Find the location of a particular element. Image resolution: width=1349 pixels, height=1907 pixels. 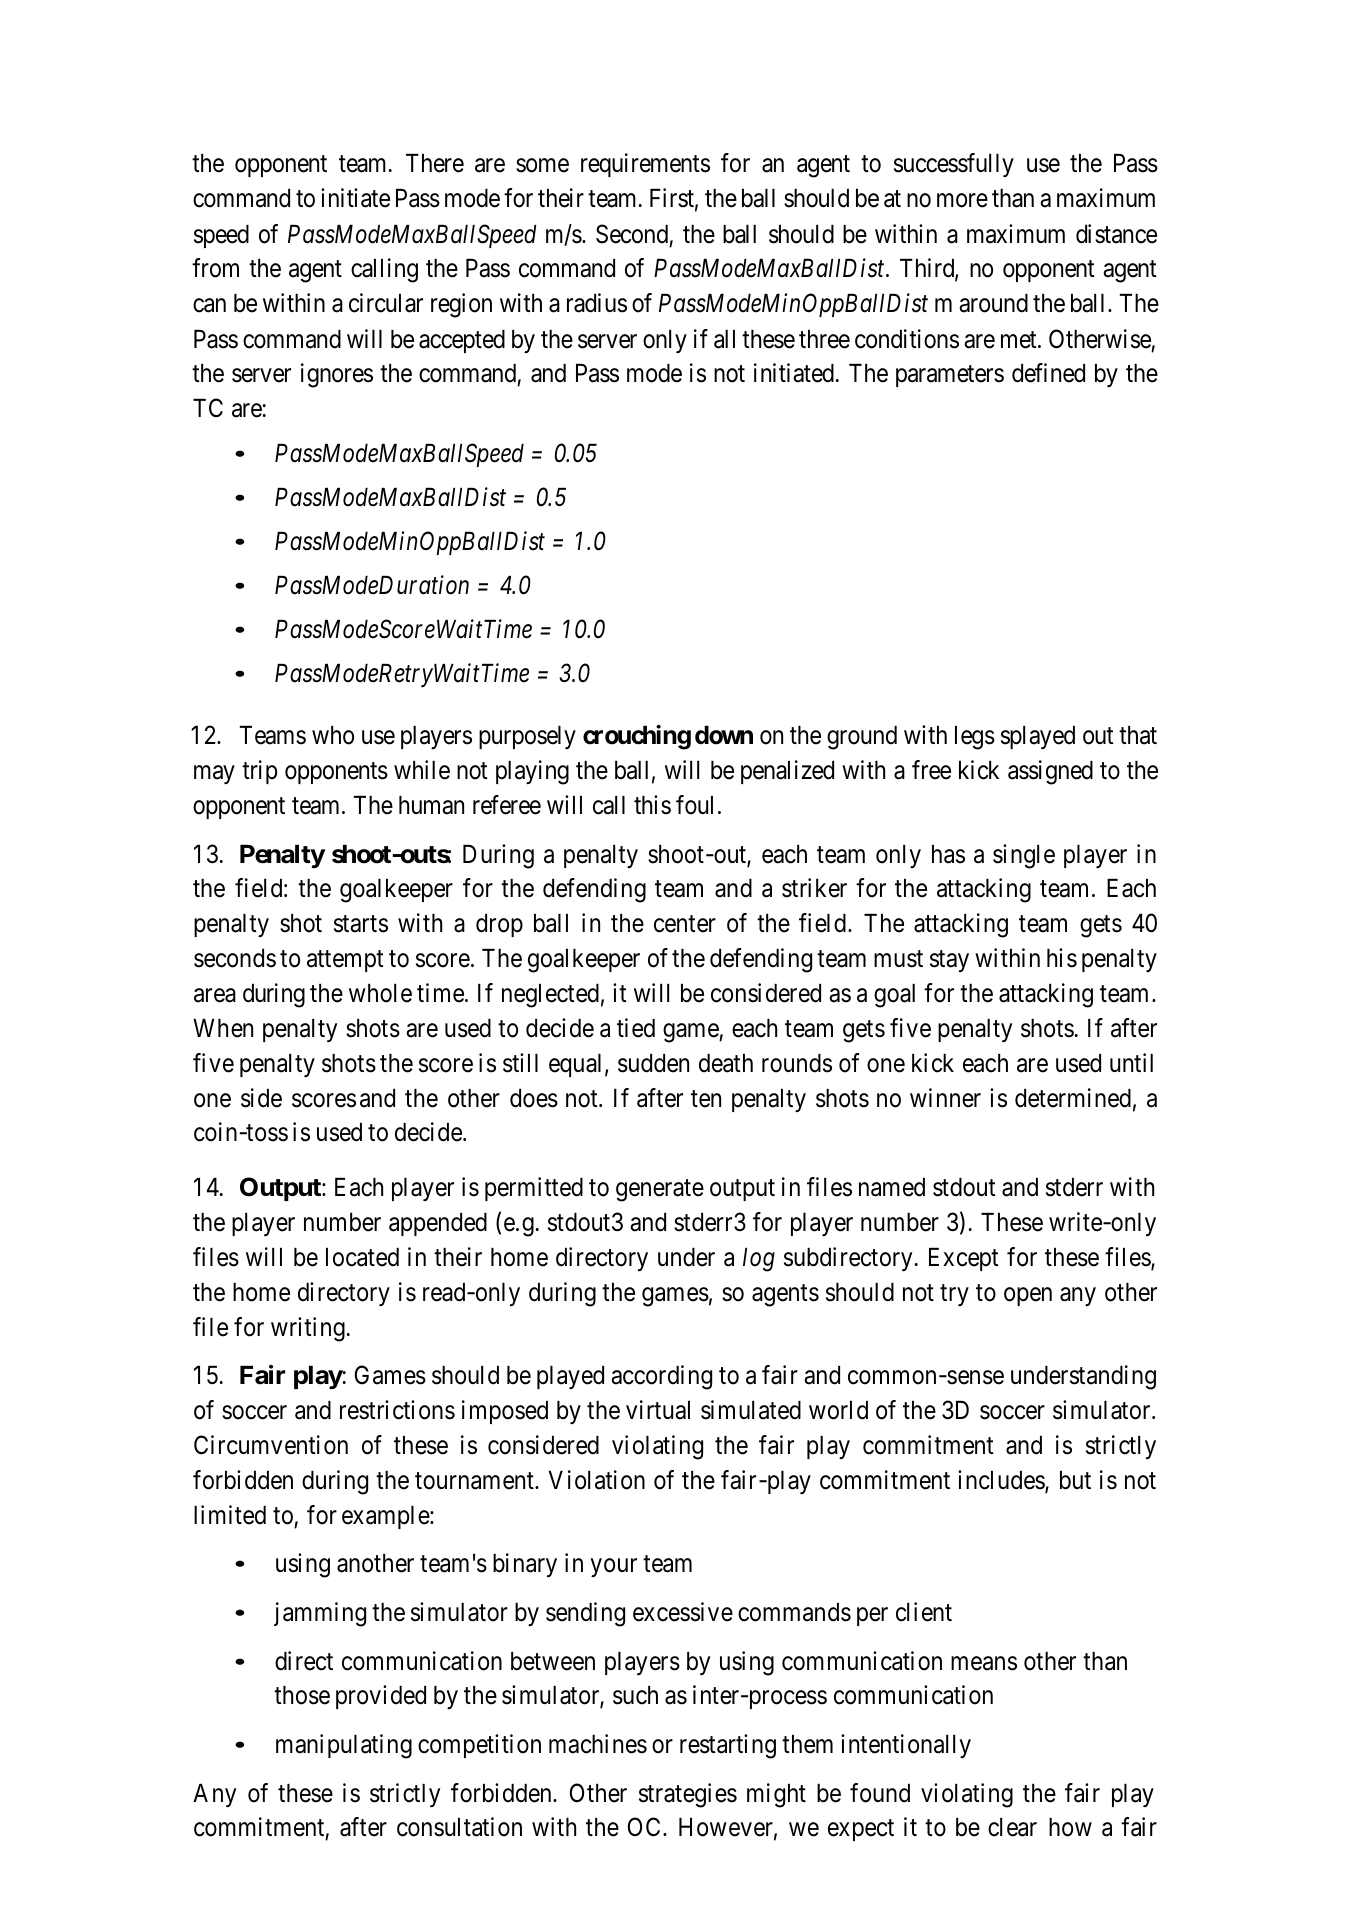

assigned is located at coordinates (1050, 772).
